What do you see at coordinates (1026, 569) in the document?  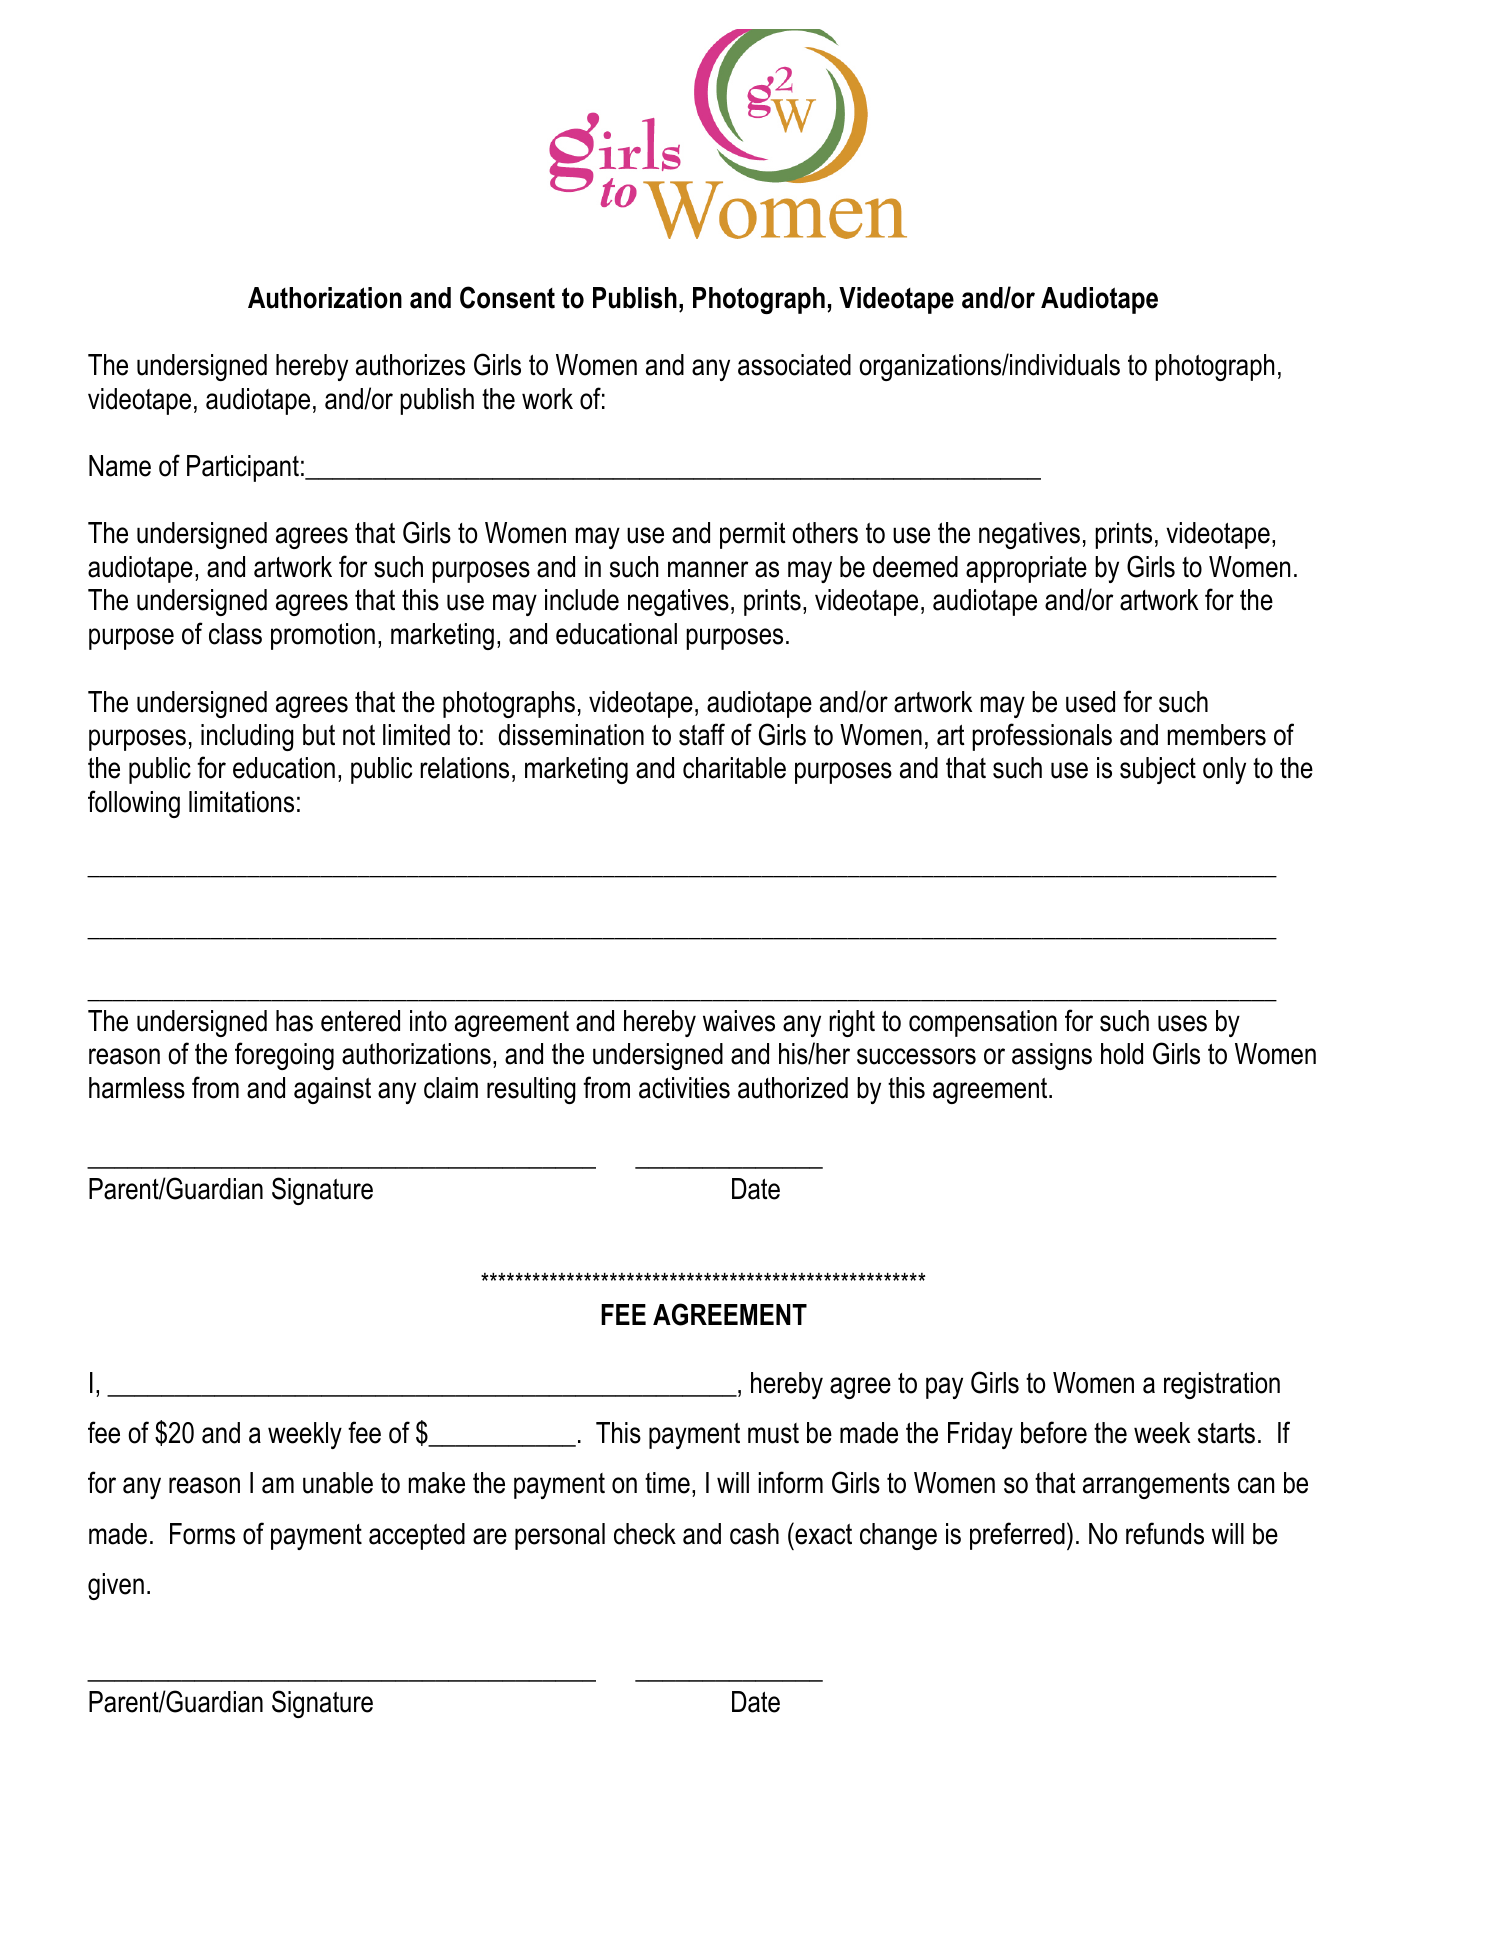 I see `appropriate` at bounding box center [1026, 569].
